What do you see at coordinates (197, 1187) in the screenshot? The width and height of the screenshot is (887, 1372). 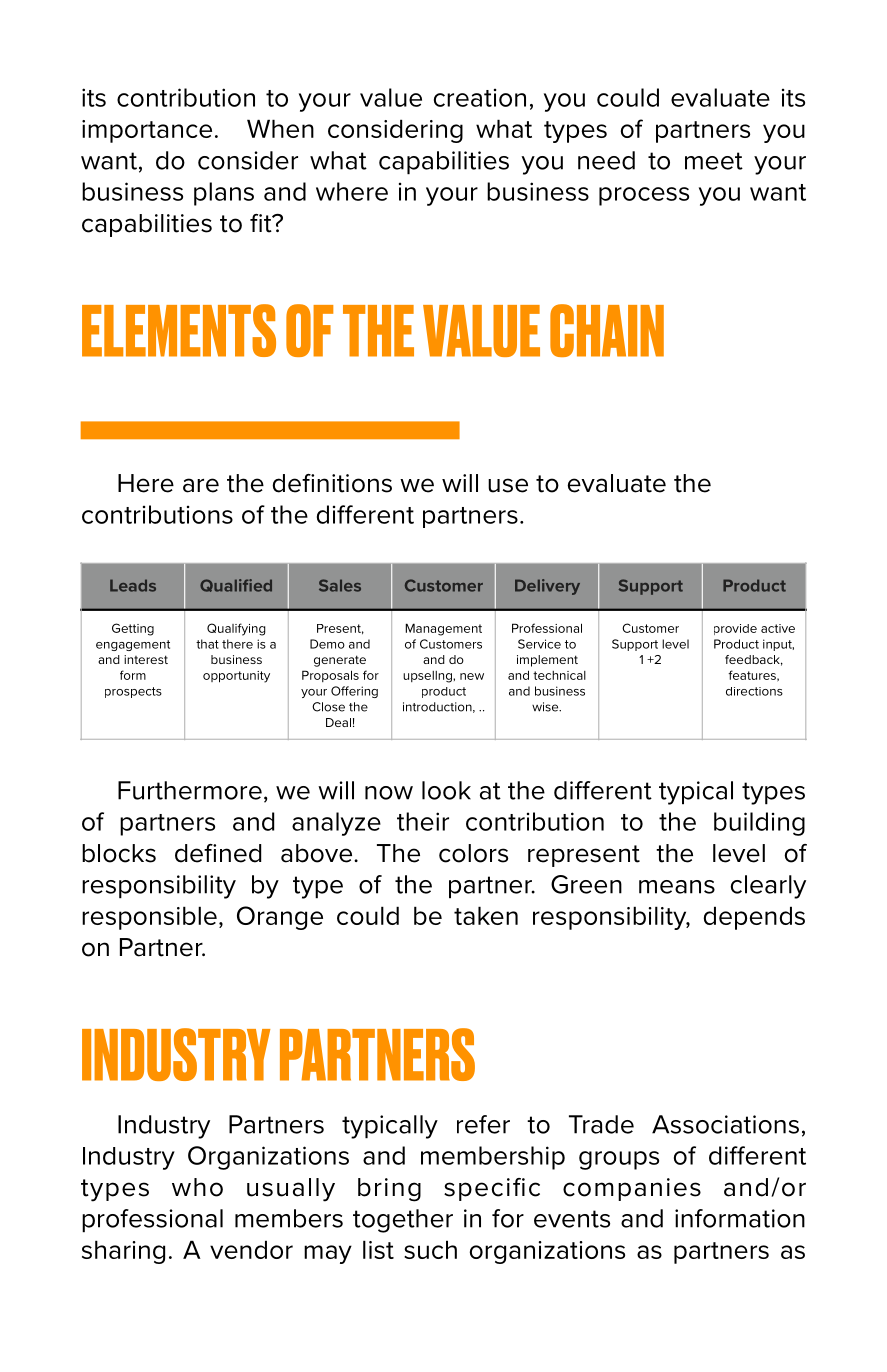 I see `who` at bounding box center [197, 1187].
